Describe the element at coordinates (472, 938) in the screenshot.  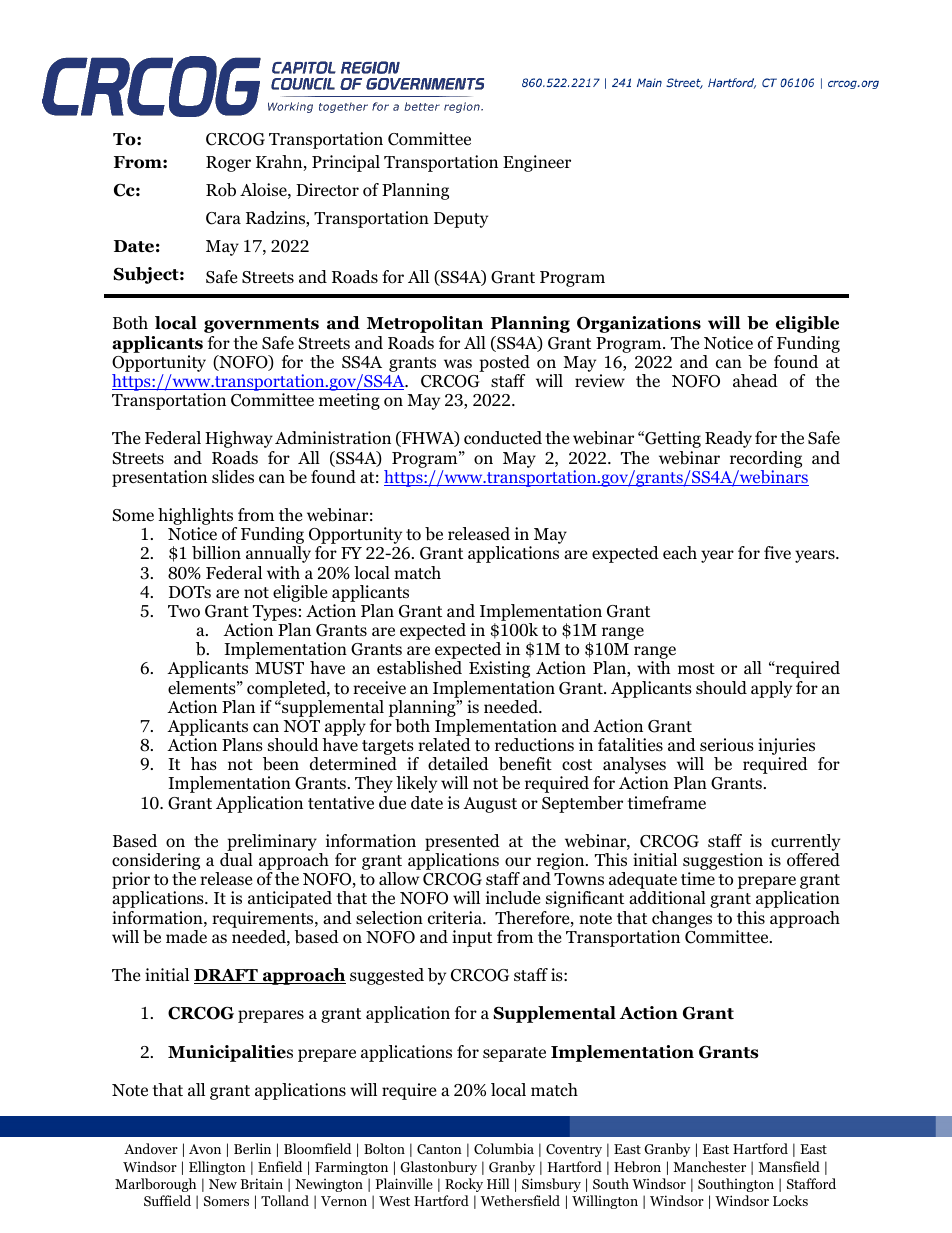
I see `input` at that location.
